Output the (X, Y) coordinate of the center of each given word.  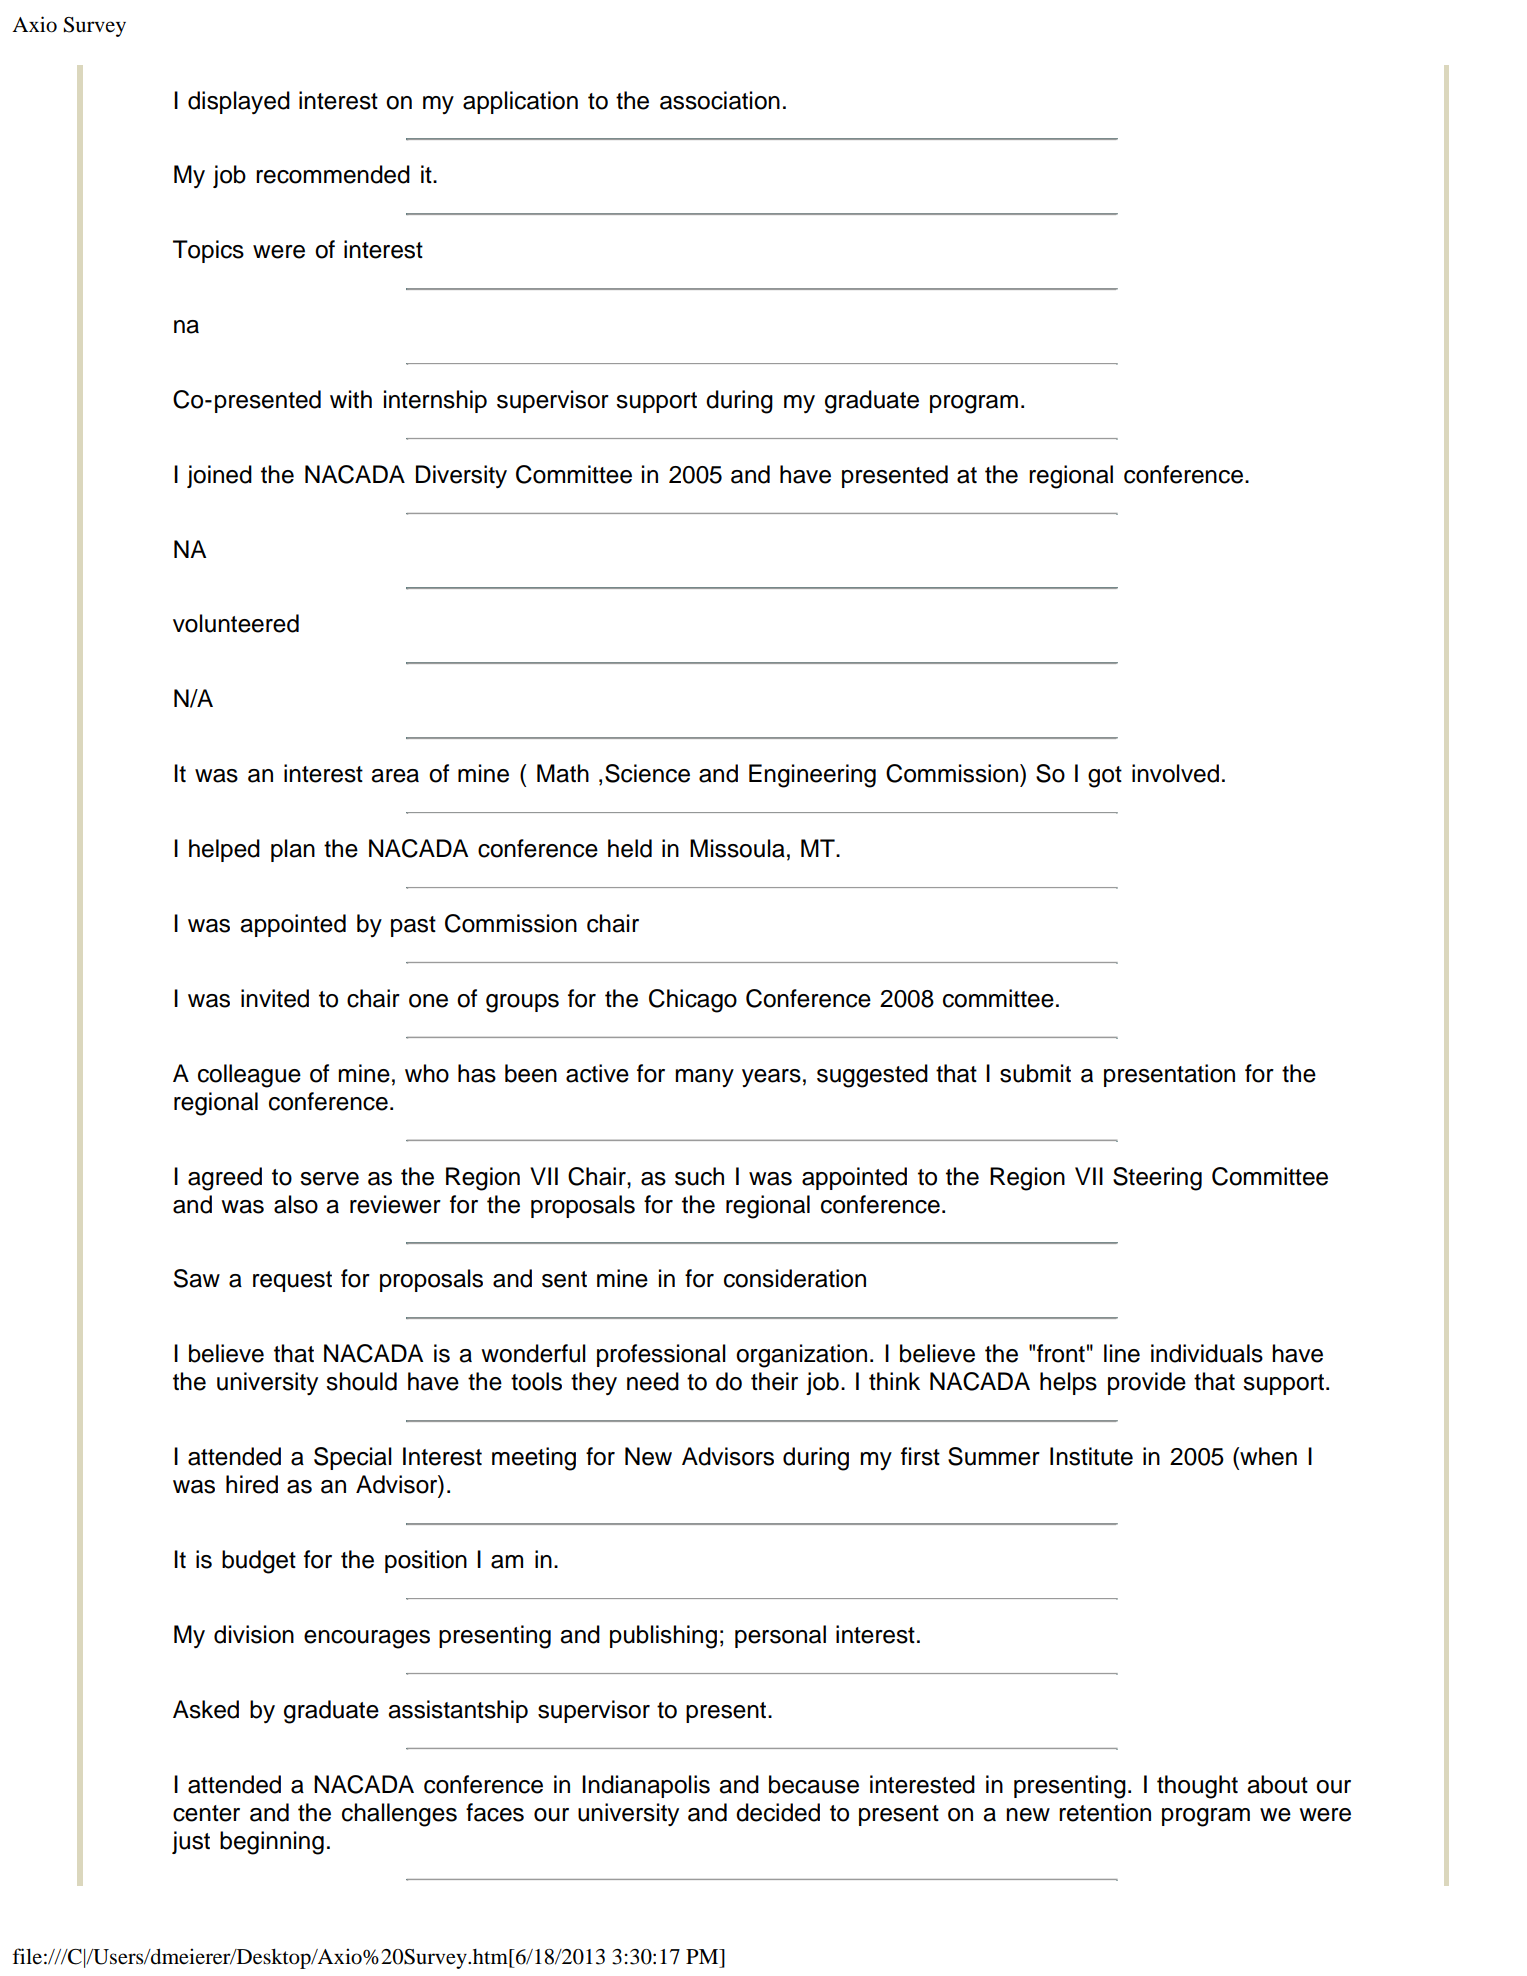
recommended (333, 174)
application (520, 102)
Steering (1157, 1179)
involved (1175, 773)
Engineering (812, 776)
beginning (272, 1843)
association (720, 100)
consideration (795, 1278)
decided (778, 1812)
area (395, 776)
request (292, 1281)
